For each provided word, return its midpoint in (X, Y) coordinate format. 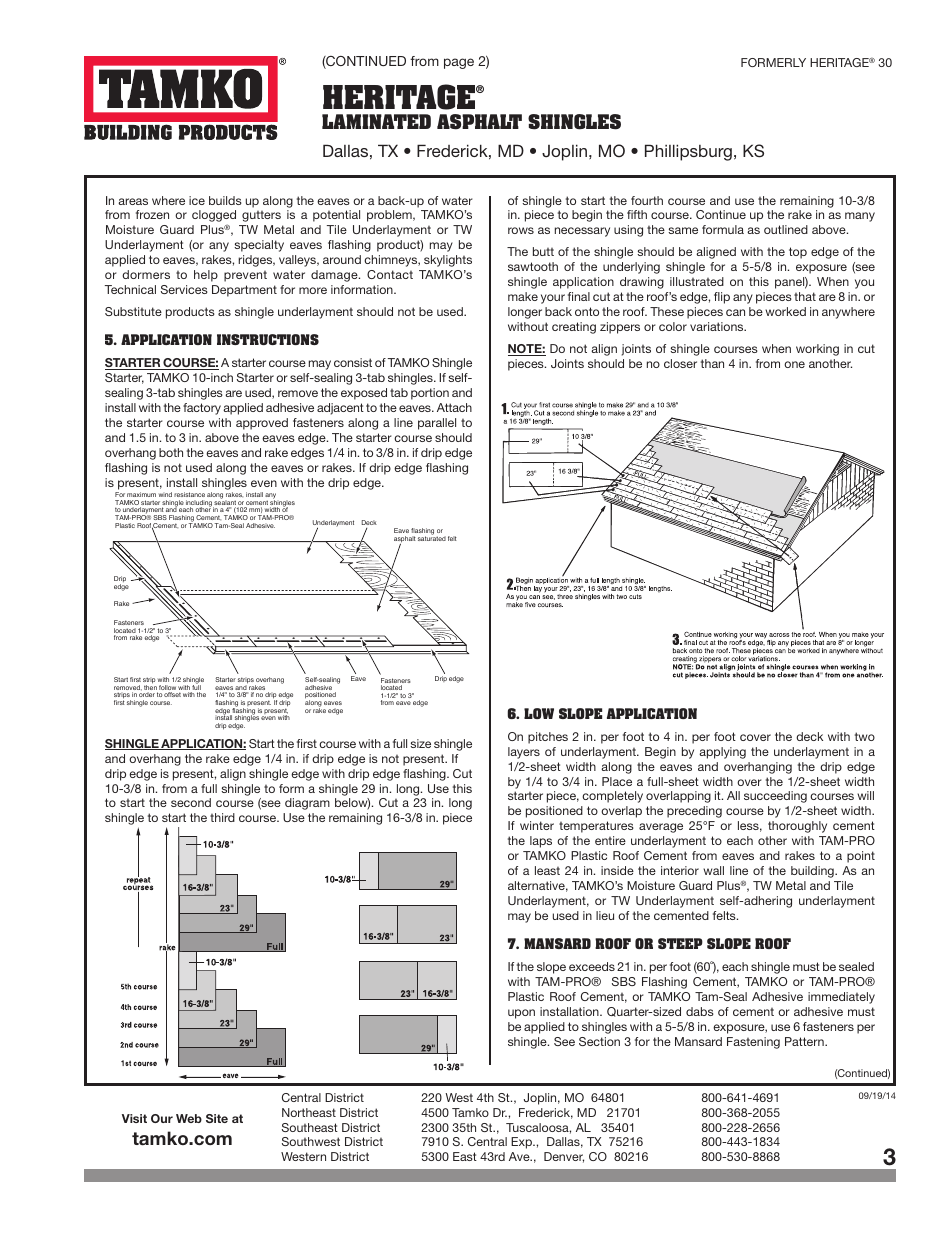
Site (217, 1118)
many (860, 217)
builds (225, 200)
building (813, 872)
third (222, 817)
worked (785, 311)
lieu (605, 915)
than (712, 363)
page (459, 63)
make (523, 296)
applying (722, 753)
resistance (189, 494)
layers (524, 753)
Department (244, 291)
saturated (432, 537)
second (191, 802)
